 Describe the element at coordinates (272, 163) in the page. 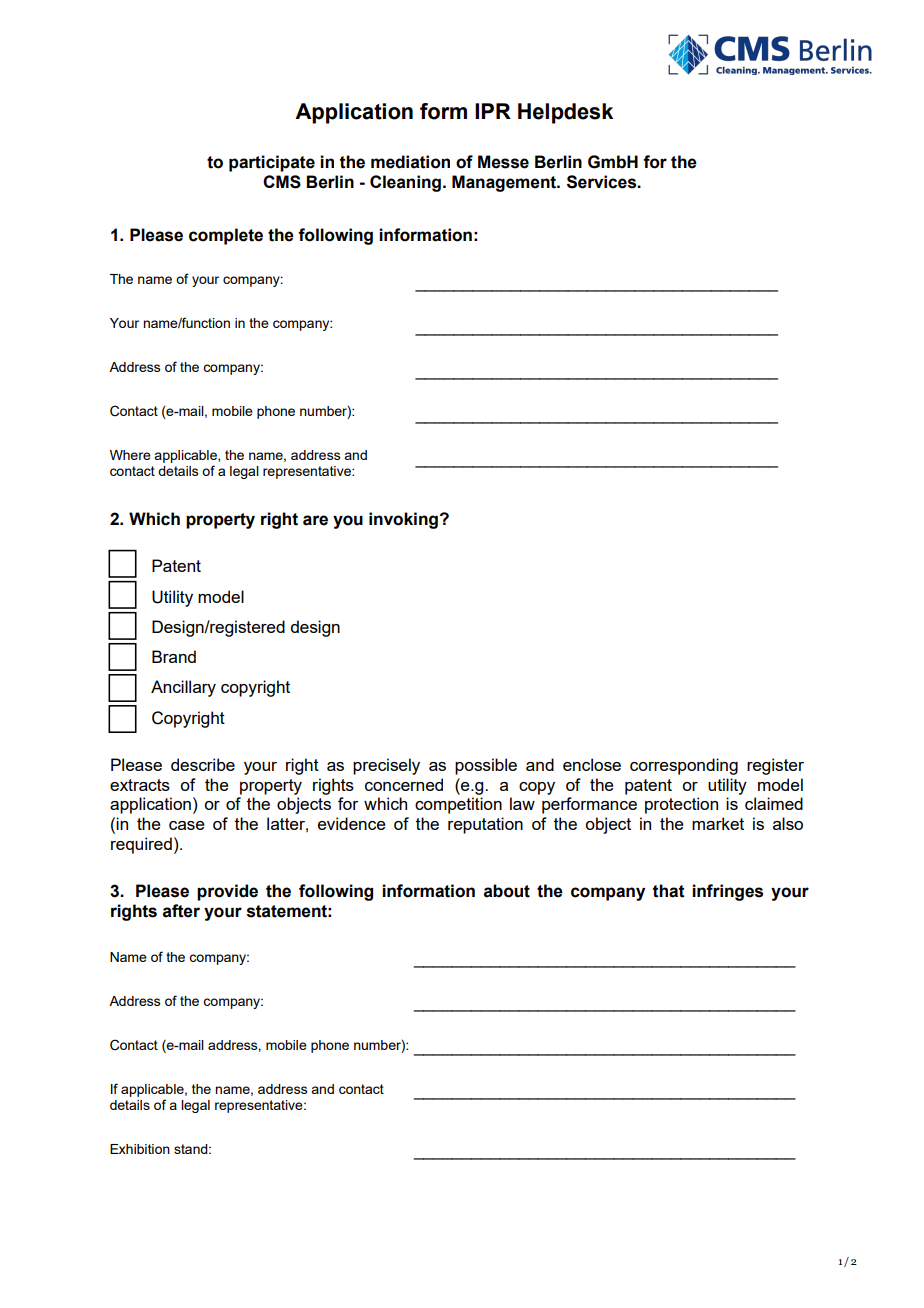

I see `participate` at that location.
